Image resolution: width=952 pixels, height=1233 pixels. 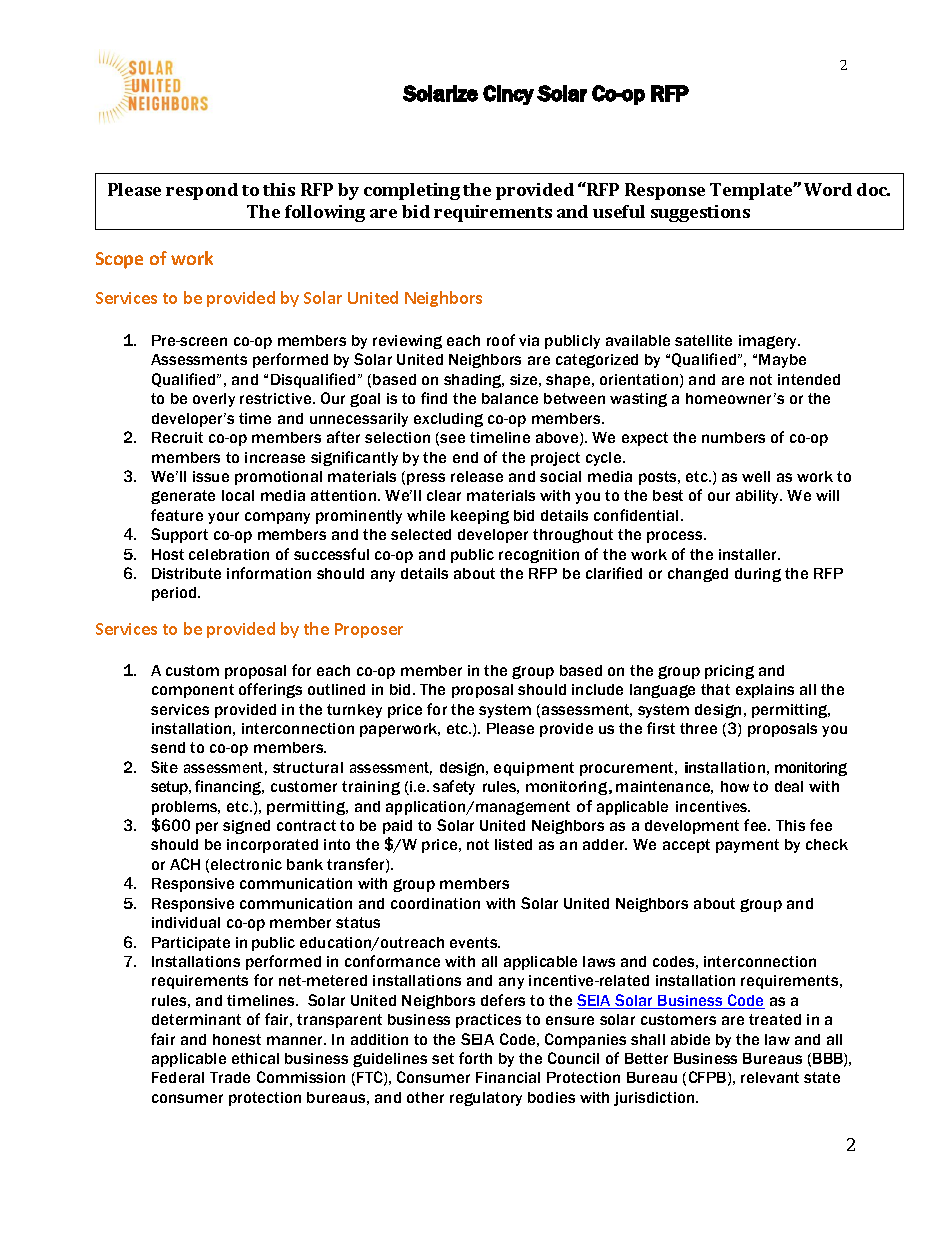 I want to click on pricing, so click(x=729, y=672).
